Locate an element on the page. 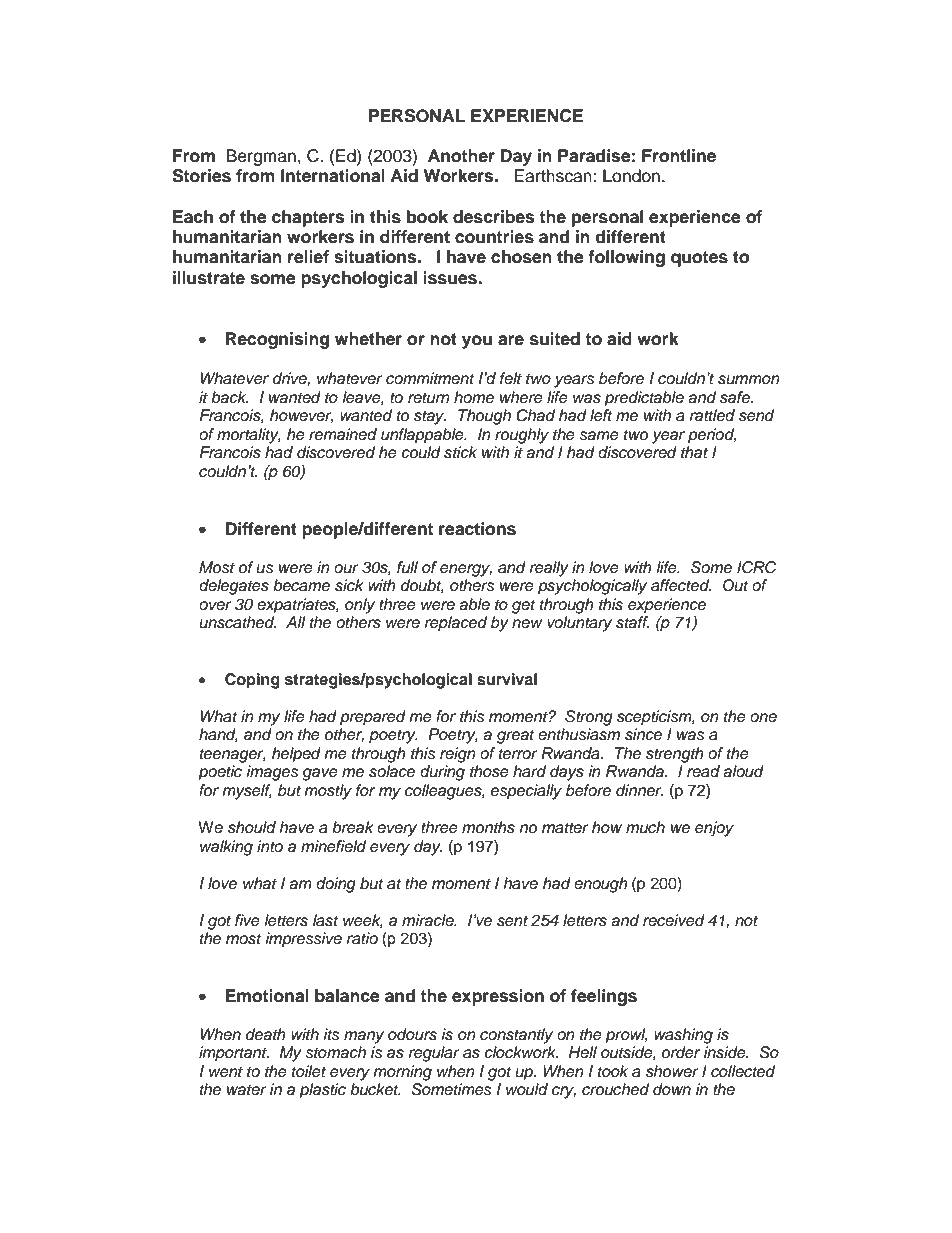 Image resolution: width=952 pixels, height=1233 pixels. months is located at coordinates (488, 827).
